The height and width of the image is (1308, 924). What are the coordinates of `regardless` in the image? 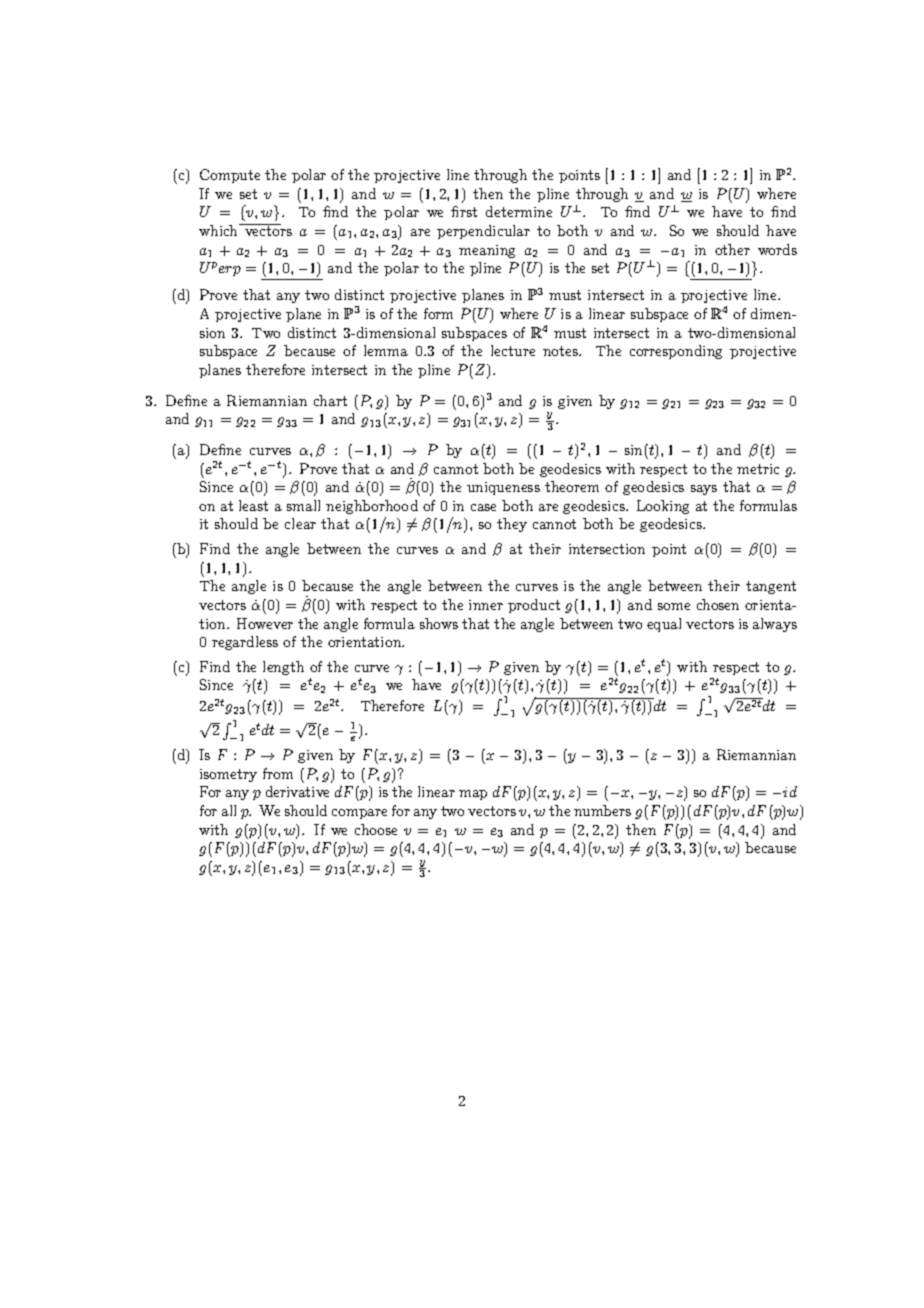 It's located at (245, 643).
